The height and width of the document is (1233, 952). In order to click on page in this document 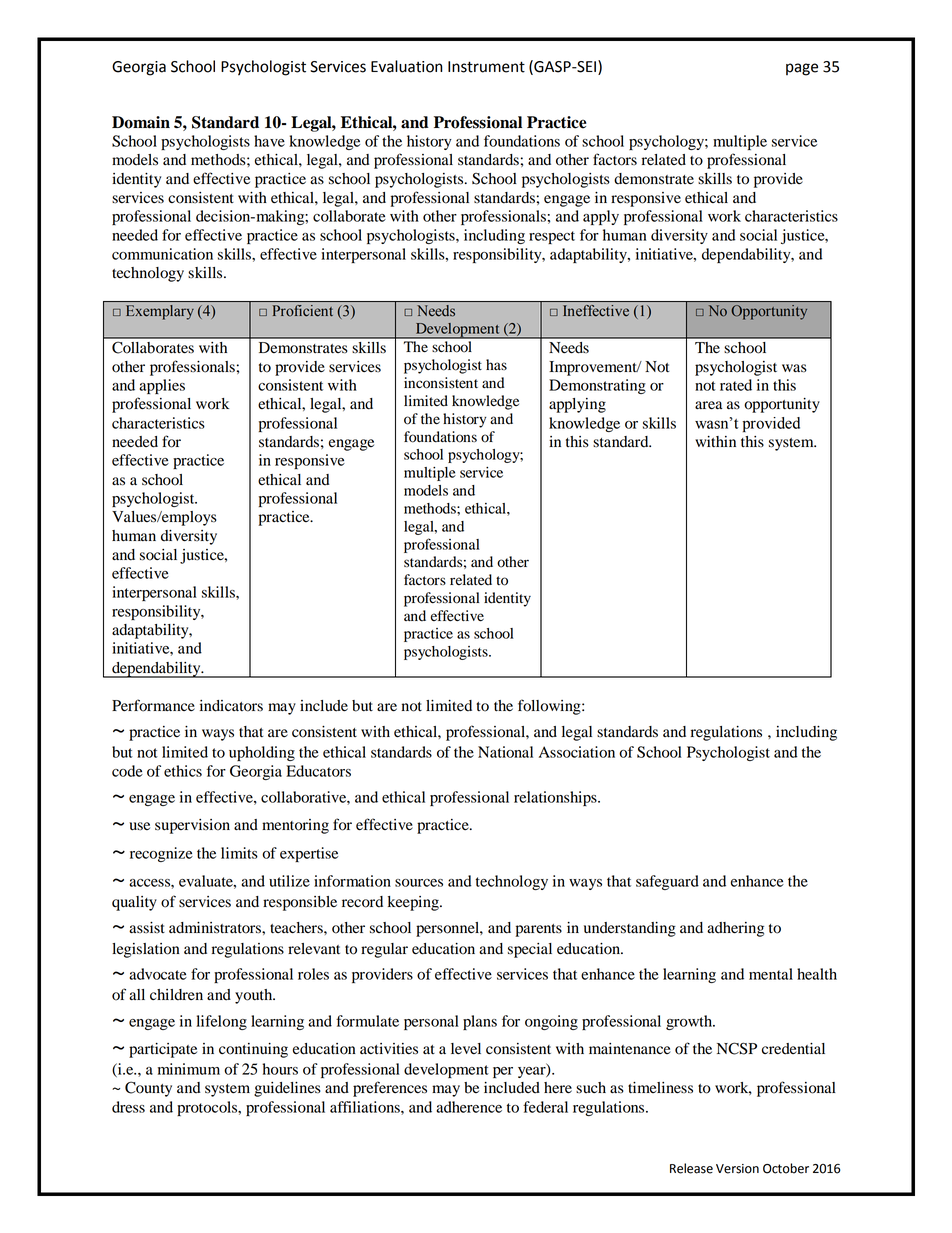, I will do `click(802, 69)`.
